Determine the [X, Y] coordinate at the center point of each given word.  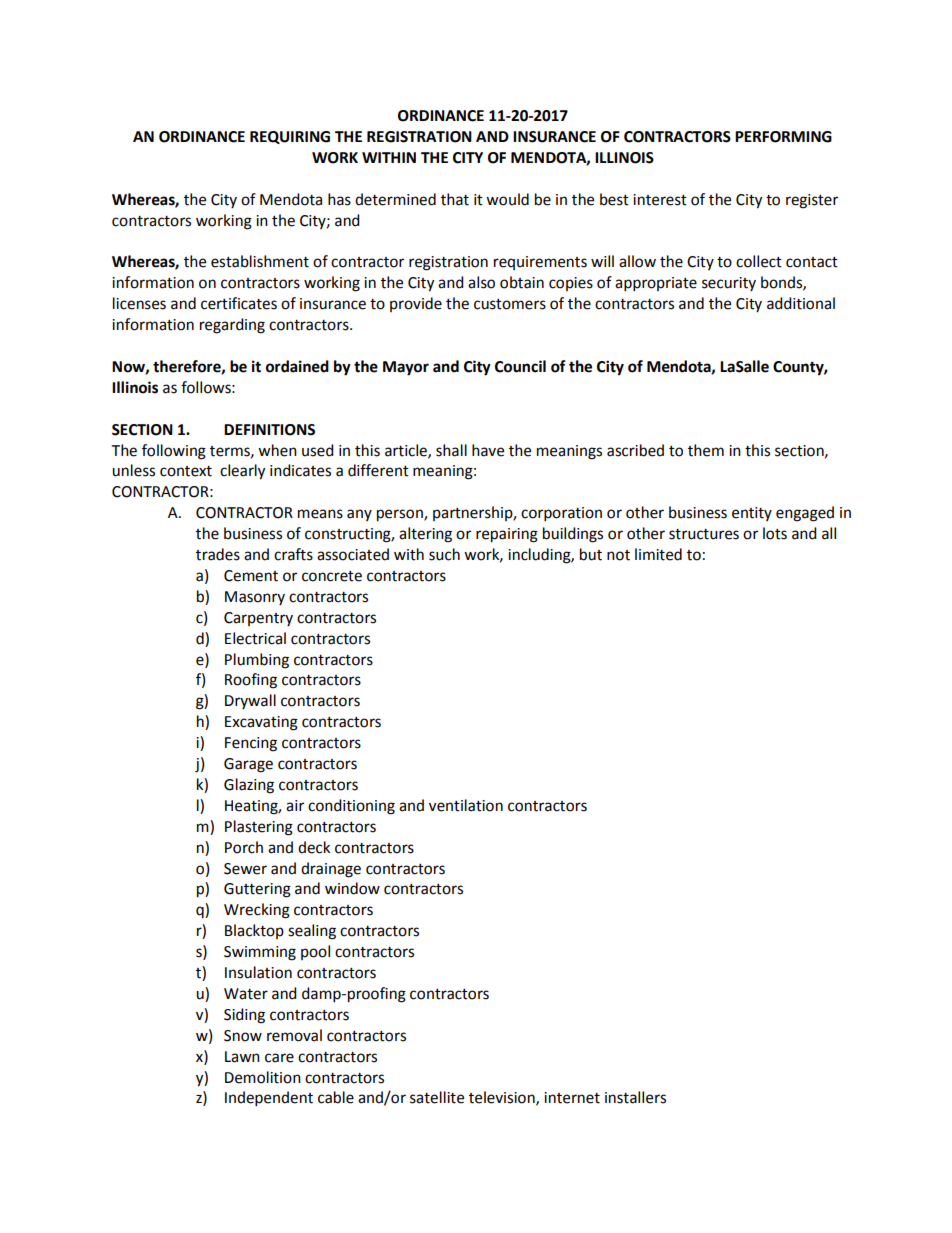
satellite [437, 1097]
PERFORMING [783, 137]
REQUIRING [290, 137]
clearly [242, 472]
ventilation [466, 805]
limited [658, 554]
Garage [248, 765]
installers [635, 1097]
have [488, 450]
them [706, 450]
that [455, 199]
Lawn [242, 1057]
